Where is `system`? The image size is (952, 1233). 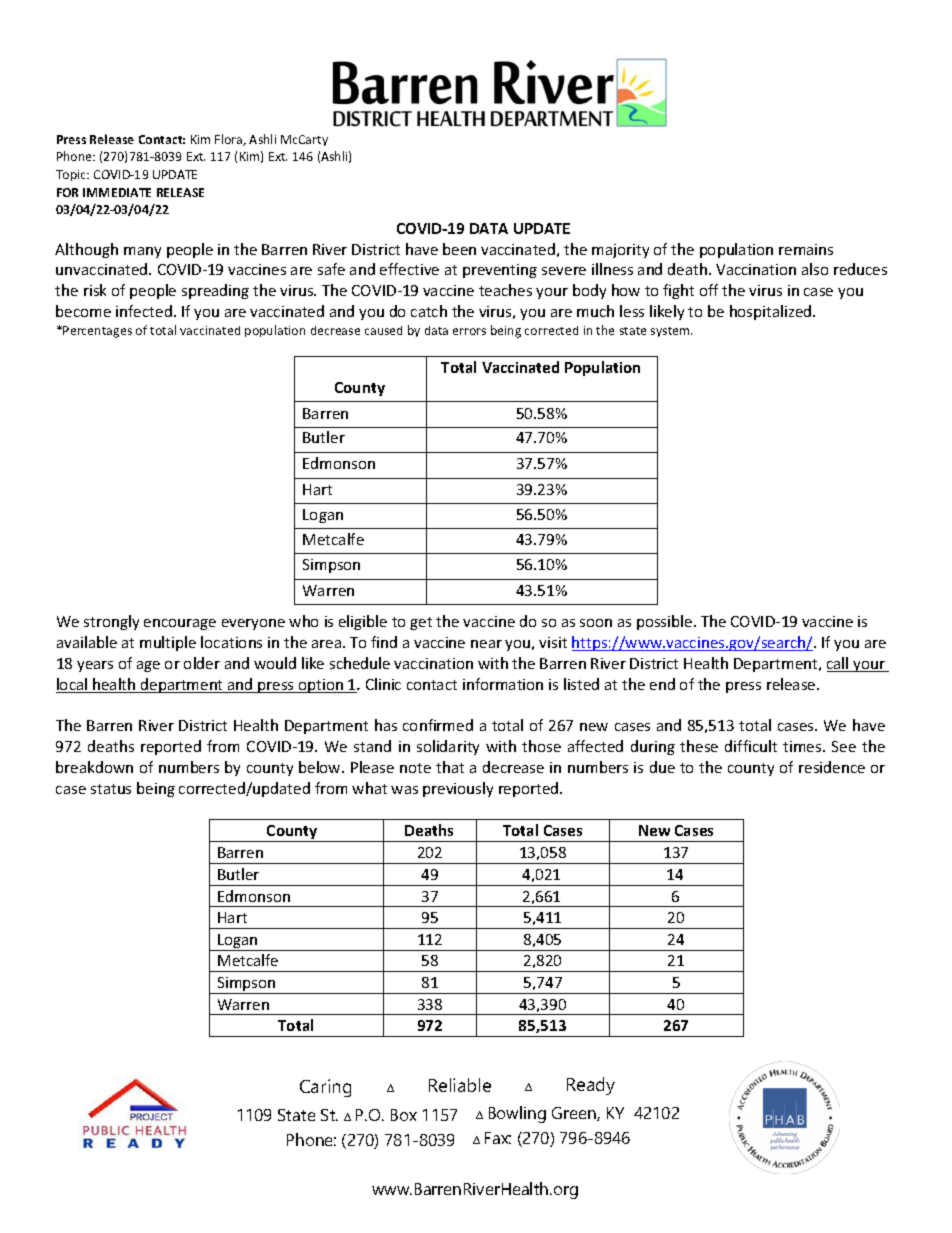
system is located at coordinates (671, 332).
